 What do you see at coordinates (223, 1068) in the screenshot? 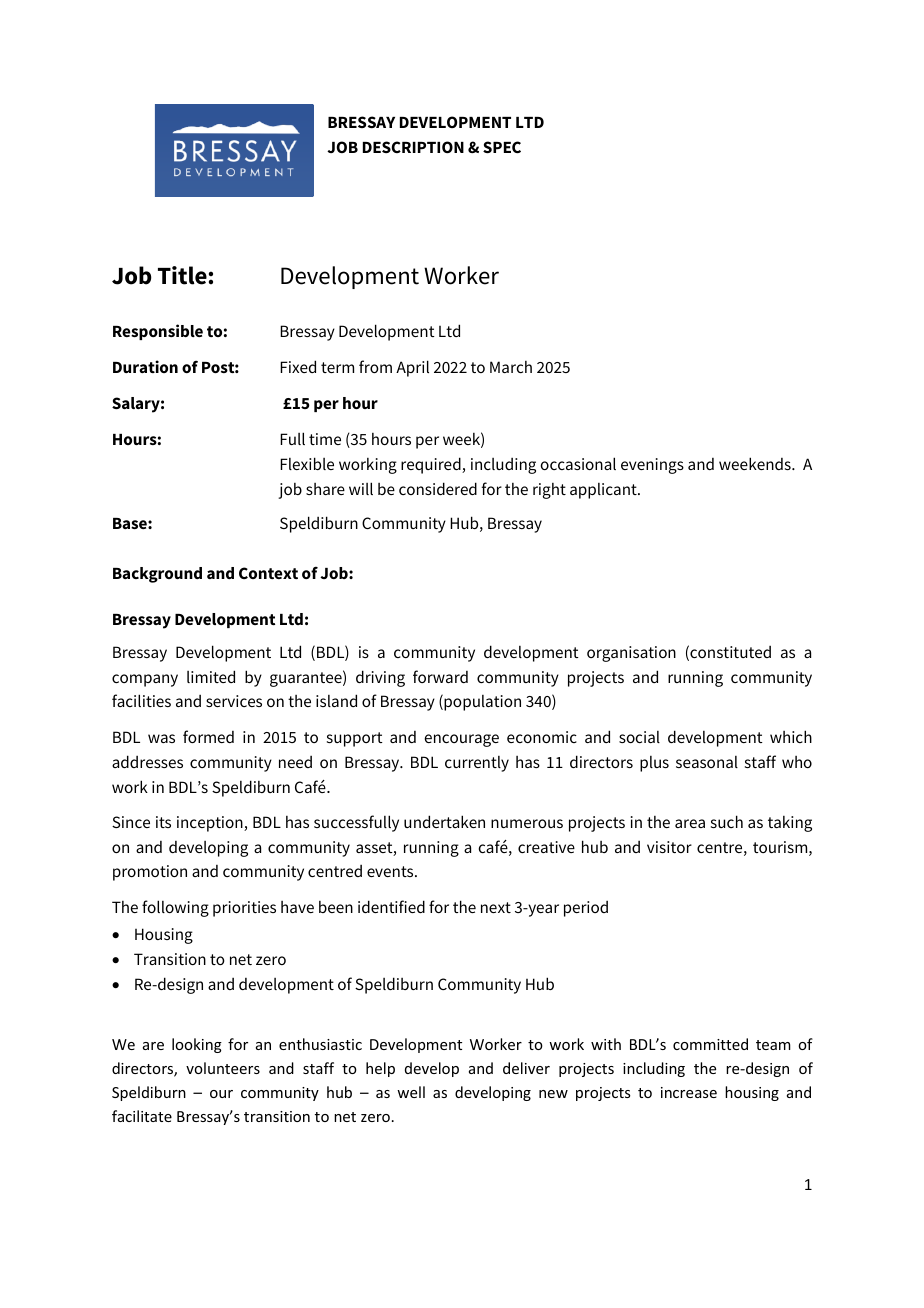
I see `volunteers` at bounding box center [223, 1068].
